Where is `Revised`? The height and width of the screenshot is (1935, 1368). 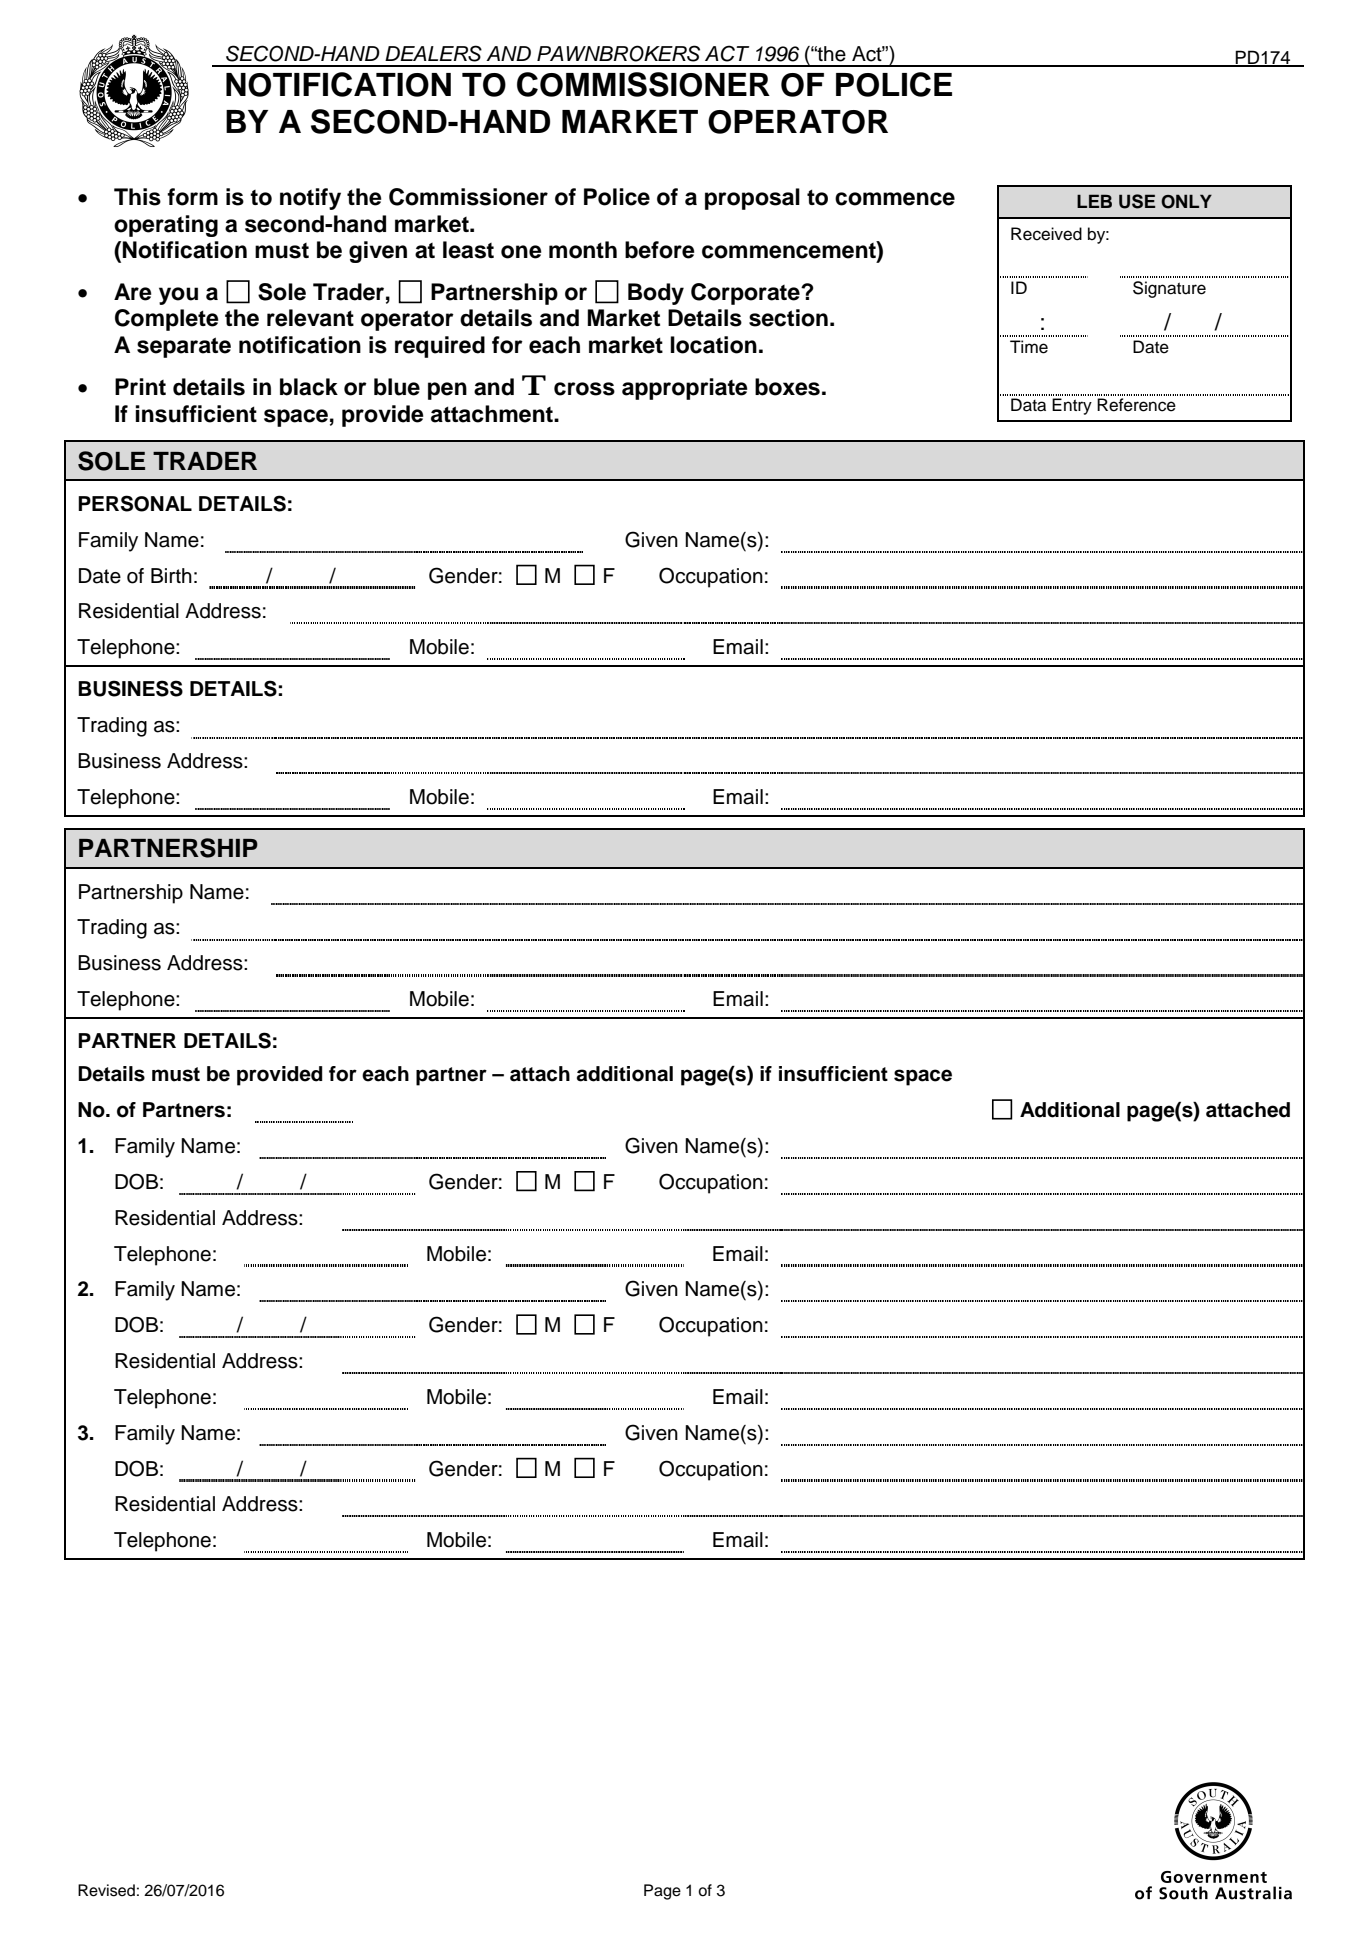 Revised is located at coordinates (106, 1890).
